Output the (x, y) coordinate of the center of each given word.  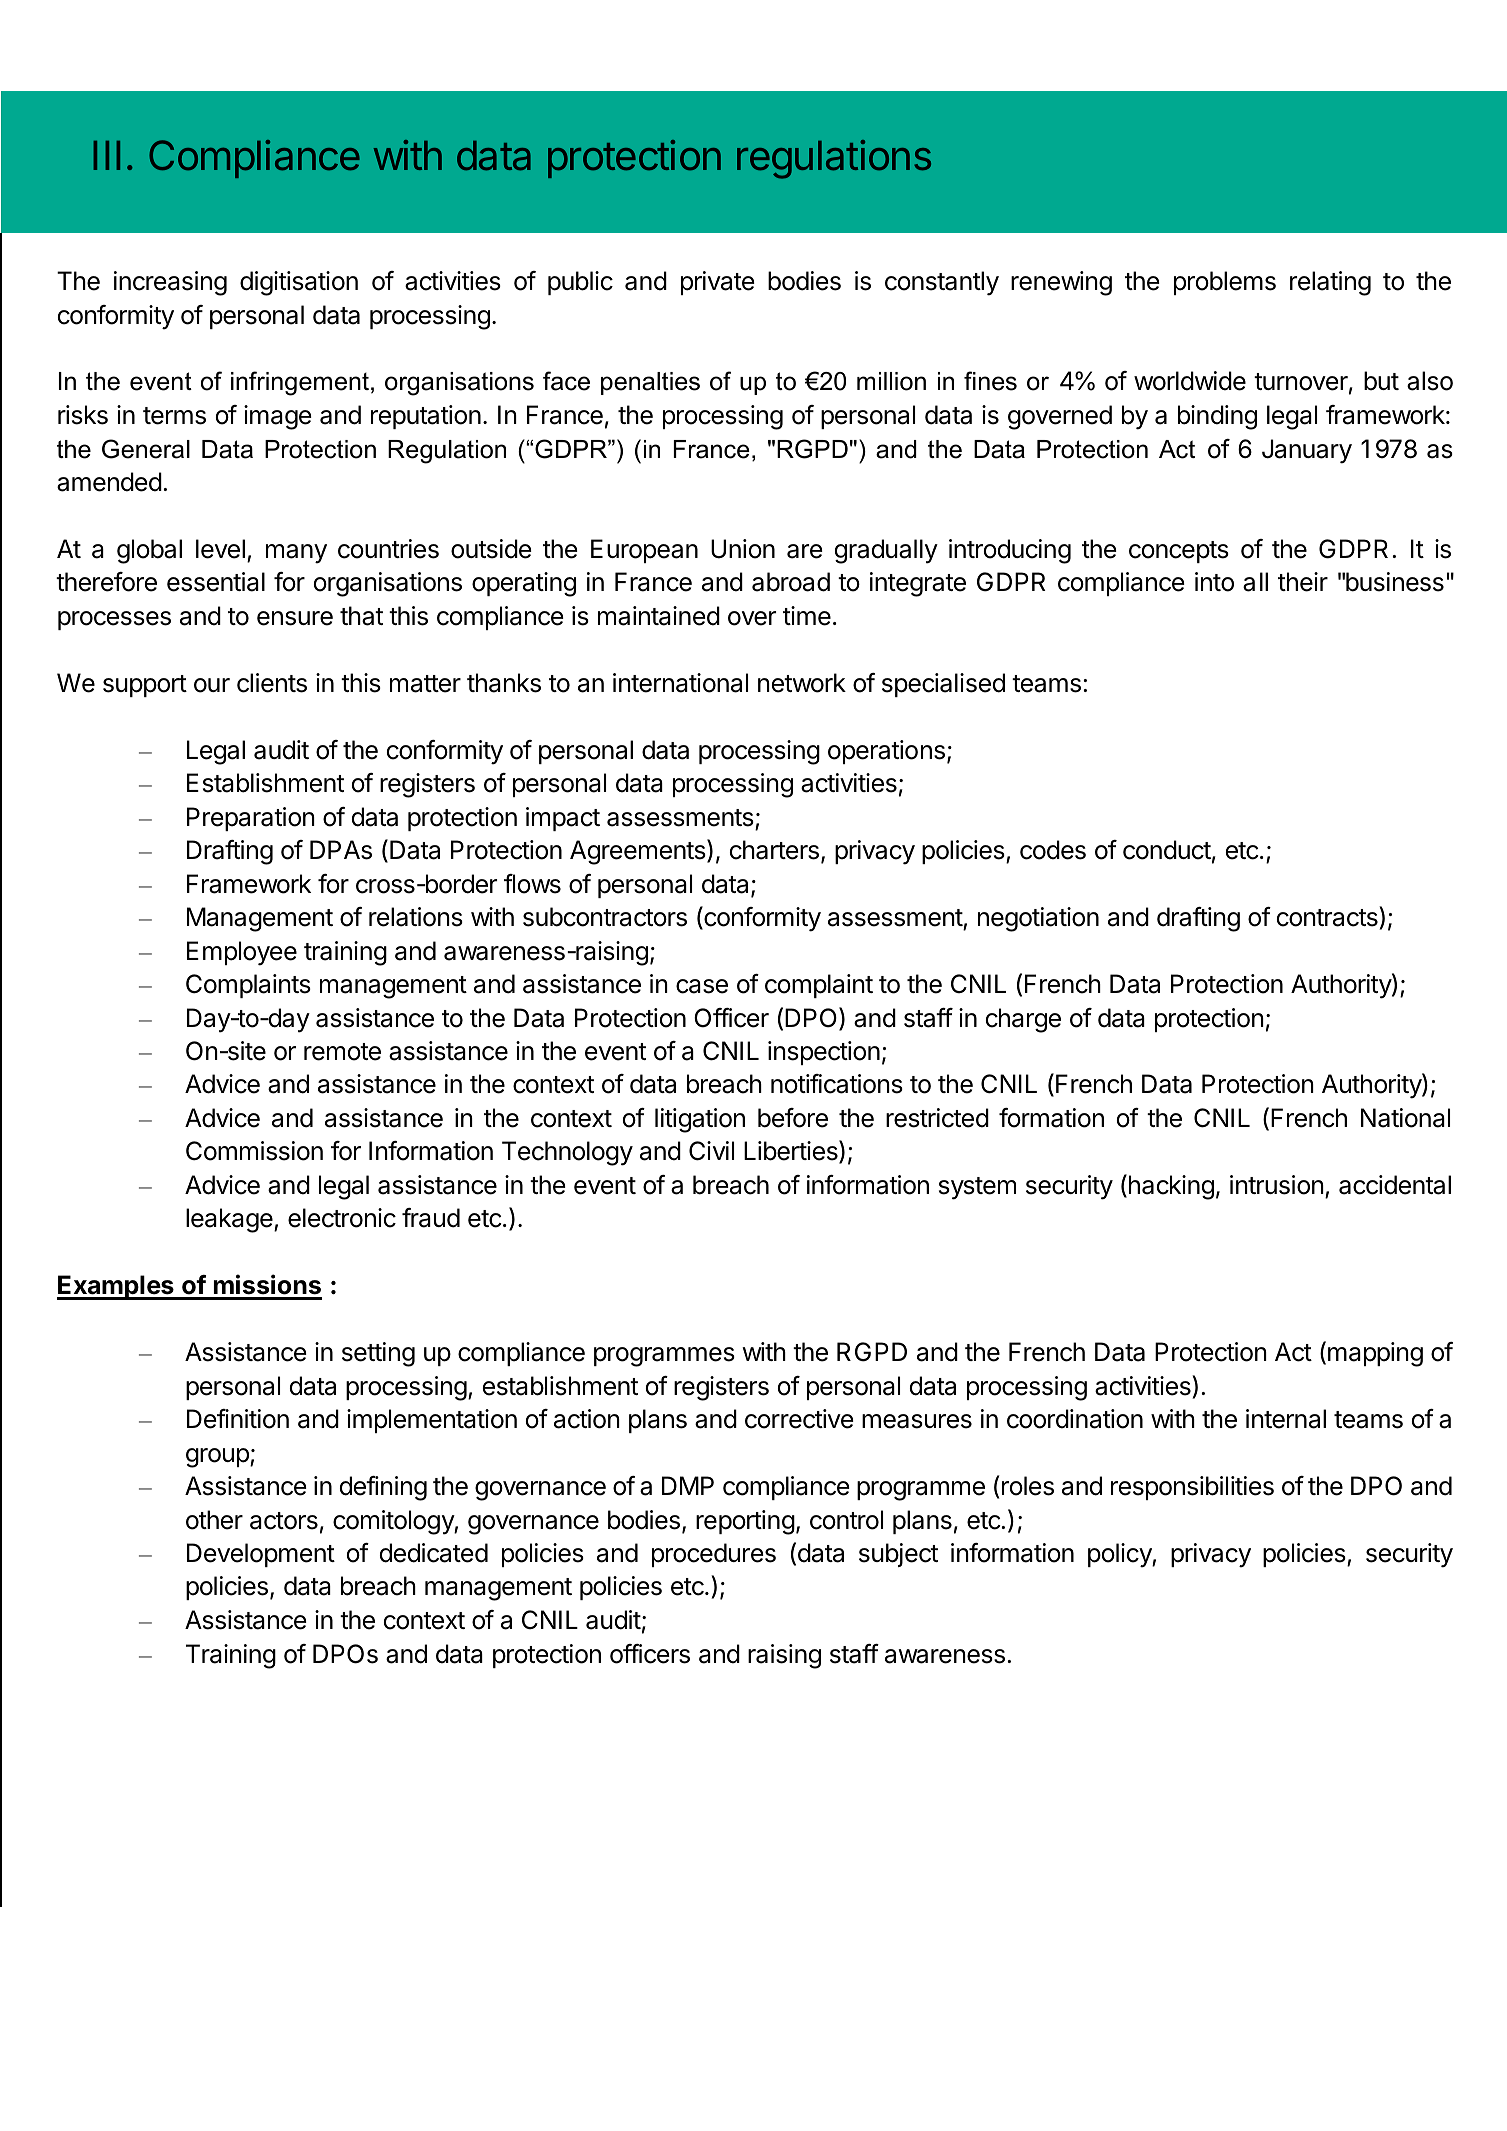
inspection (824, 1053)
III (107, 155)
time (807, 616)
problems (1225, 283)
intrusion (1277, 1185)
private (717, 283)
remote (342, 1052)
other (214, 1520)
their (1303, 582)
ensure (295, 618)
